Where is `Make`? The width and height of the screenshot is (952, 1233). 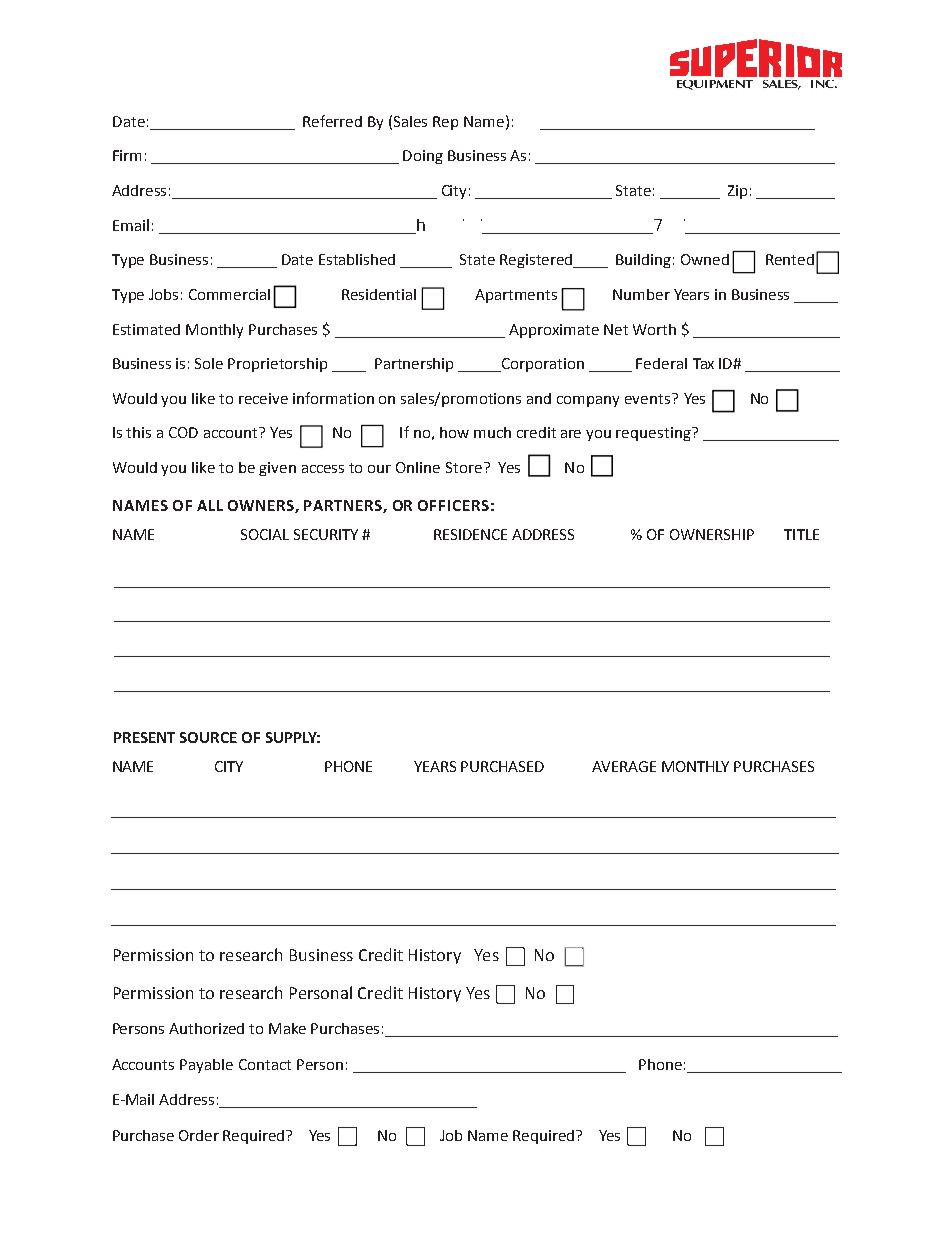
Make is located at coordinates (287, 1028).
